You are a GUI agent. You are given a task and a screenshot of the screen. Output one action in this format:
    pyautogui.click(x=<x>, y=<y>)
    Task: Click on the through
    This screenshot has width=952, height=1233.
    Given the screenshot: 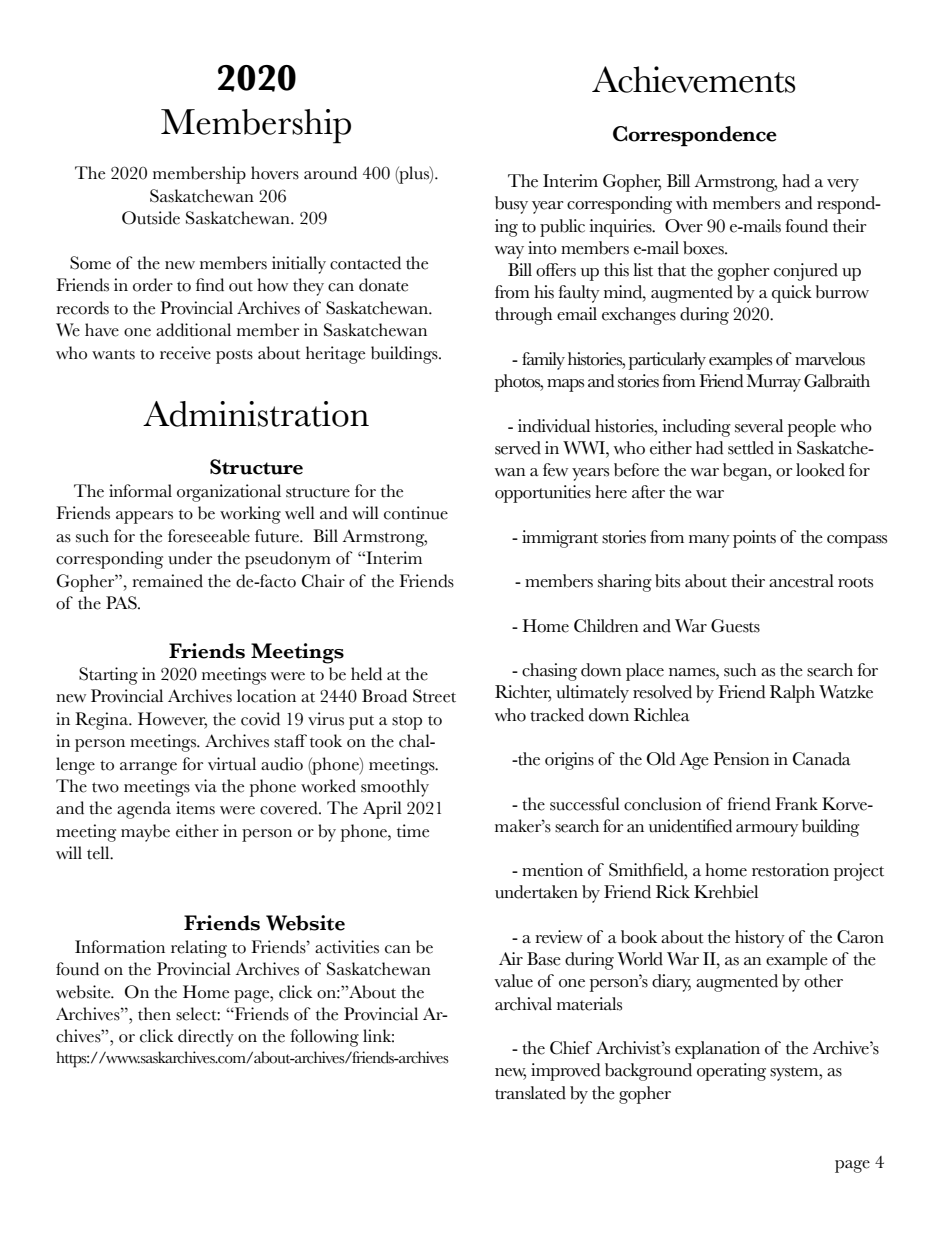 What is the action you would take?
    pyautogui.click(x=523, y=316)
